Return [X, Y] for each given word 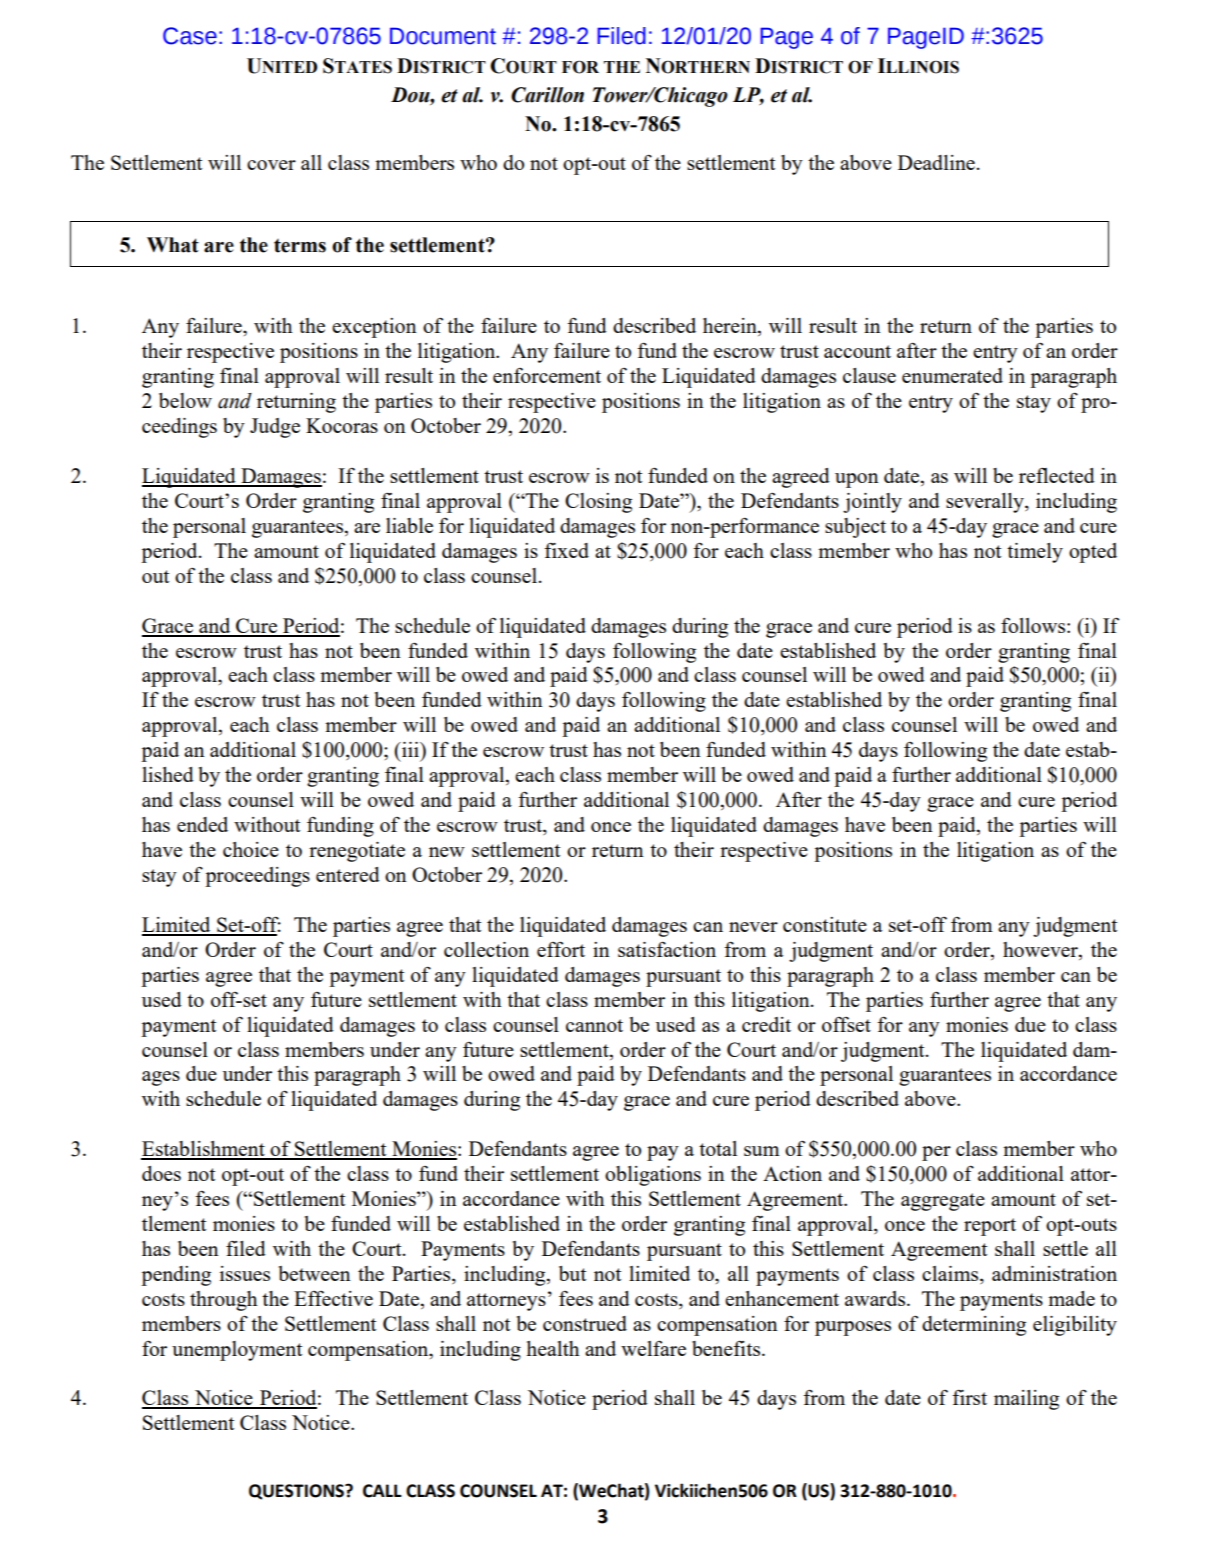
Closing [598, 503]
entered [348, 874]
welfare [653, 1348]
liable [409, 525]
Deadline [936, 162]
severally [986, 503]
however [1041, 949]
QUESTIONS [297, 1492]
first [969, 1397]
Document [443, 36]
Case [190, 36]
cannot [594, 1025]
